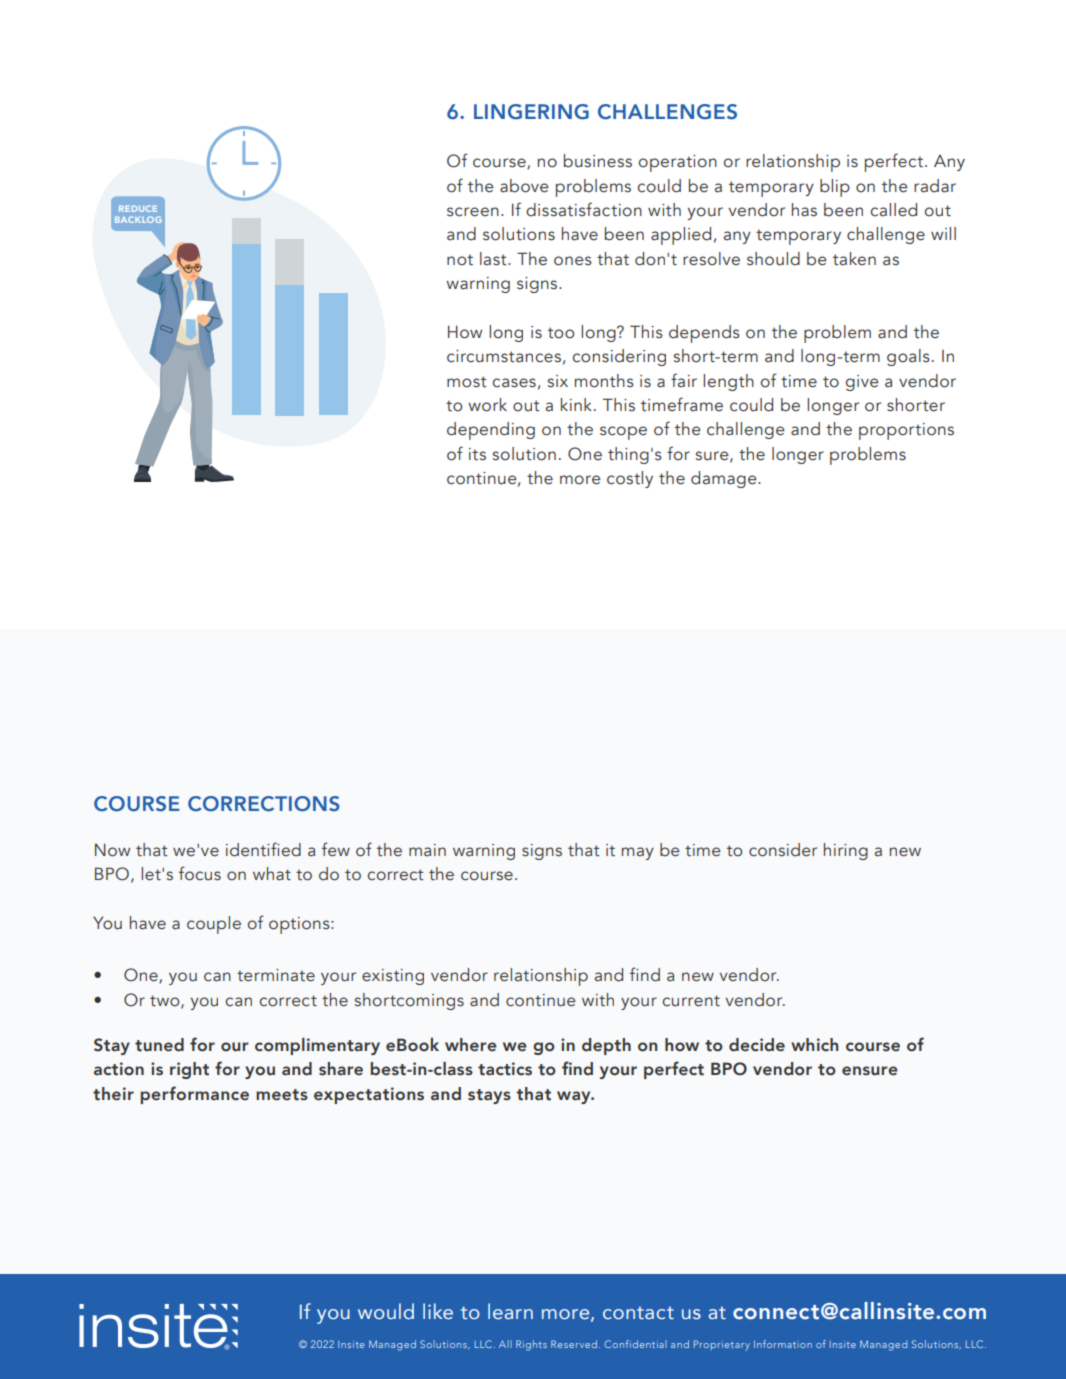  What do you see at coordinates (467, 382) in the screenshot?
I see `most` at bounding box center [467, 382].
